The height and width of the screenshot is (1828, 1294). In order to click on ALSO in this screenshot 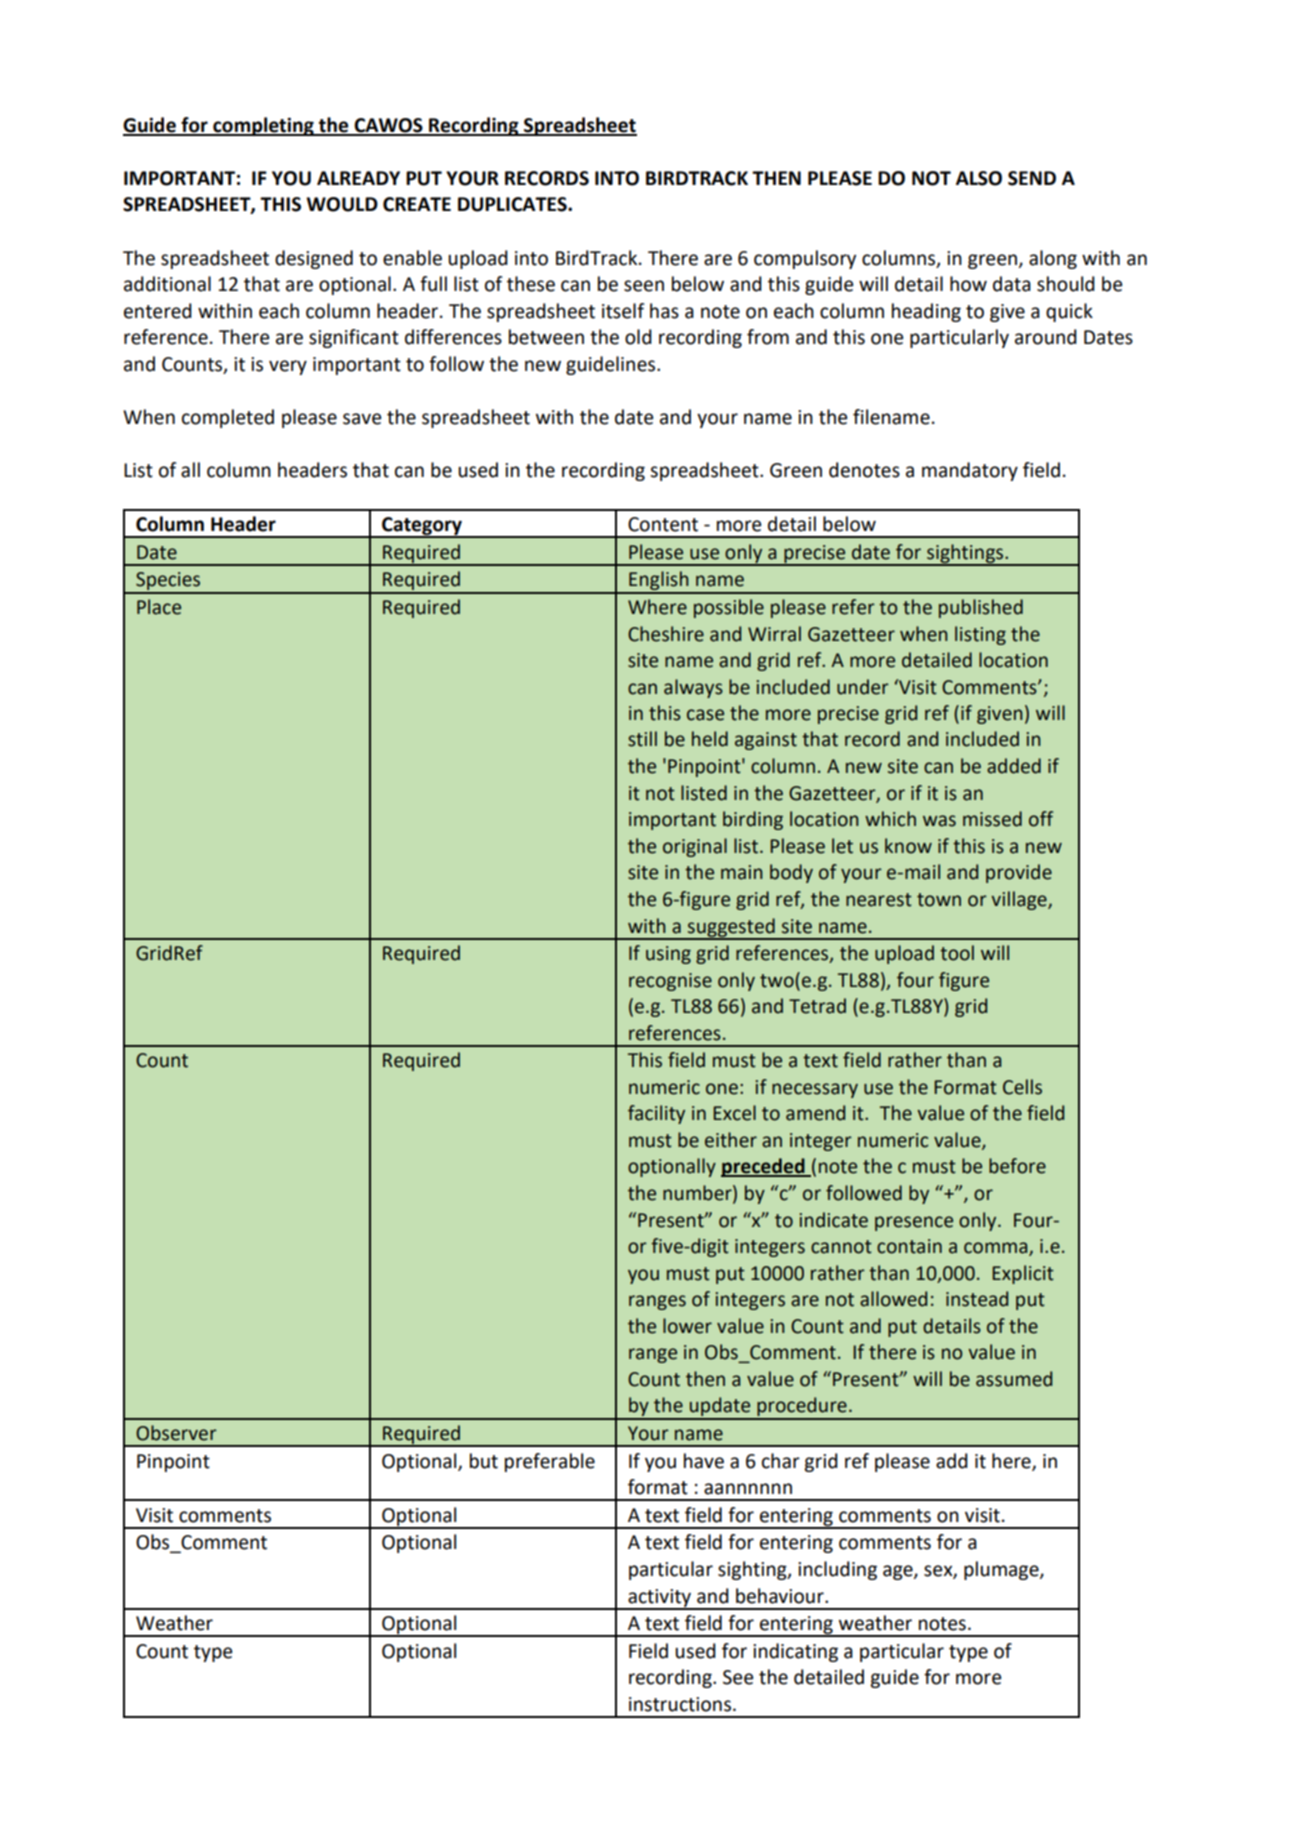, I will do `click(979, 178)`.
